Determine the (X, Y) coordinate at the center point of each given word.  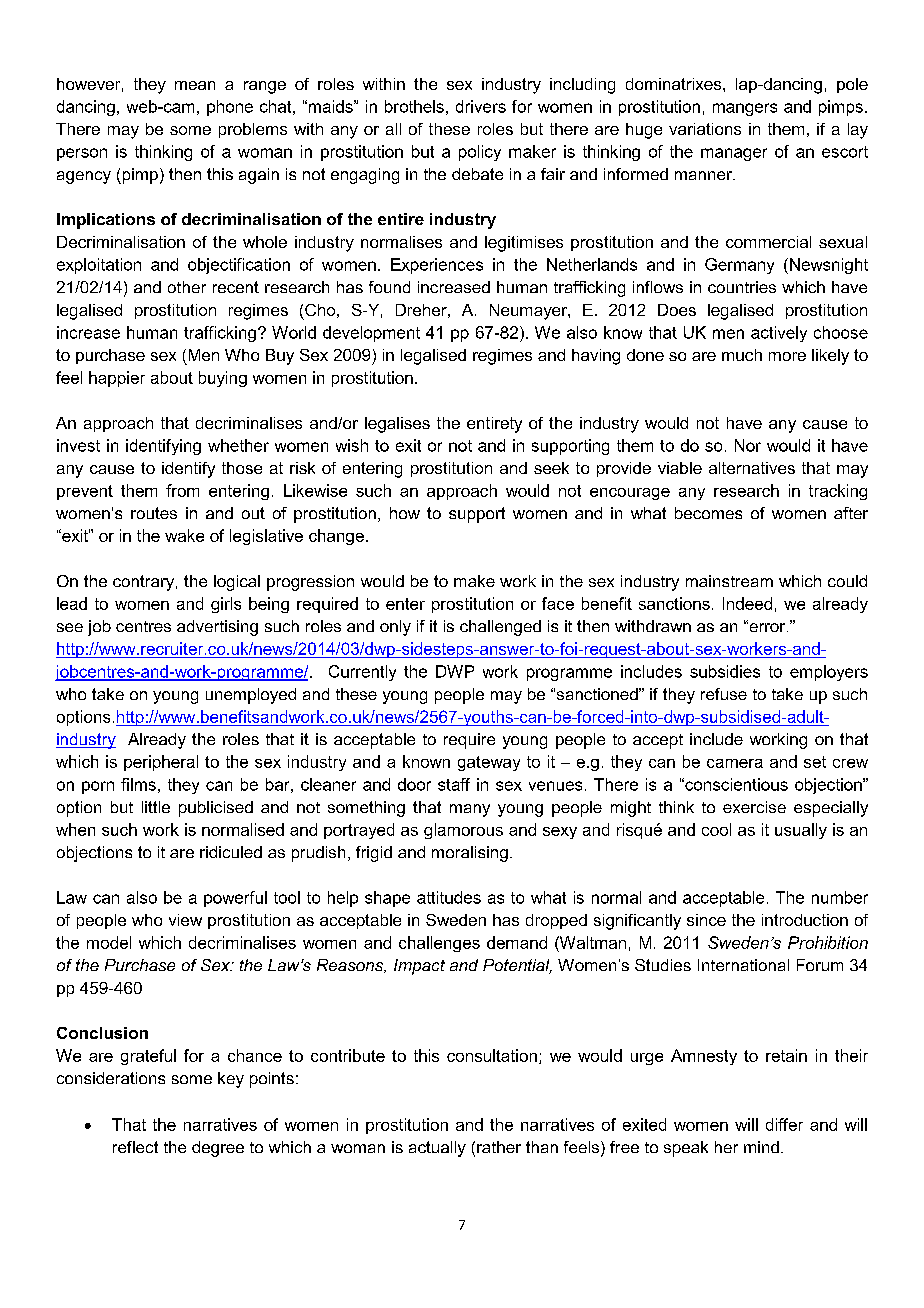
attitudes (449, 897)
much (742, 355)
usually (801, 831)
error (767, 627)
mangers (745, 109)
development (371, 334)
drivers (481, 106)
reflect (135, 1147)
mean (195, 85)
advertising (217, 628)
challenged (500, 628)
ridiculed (231, 852)
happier (117, 379)
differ (784, 1124)
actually (437, 1149)
